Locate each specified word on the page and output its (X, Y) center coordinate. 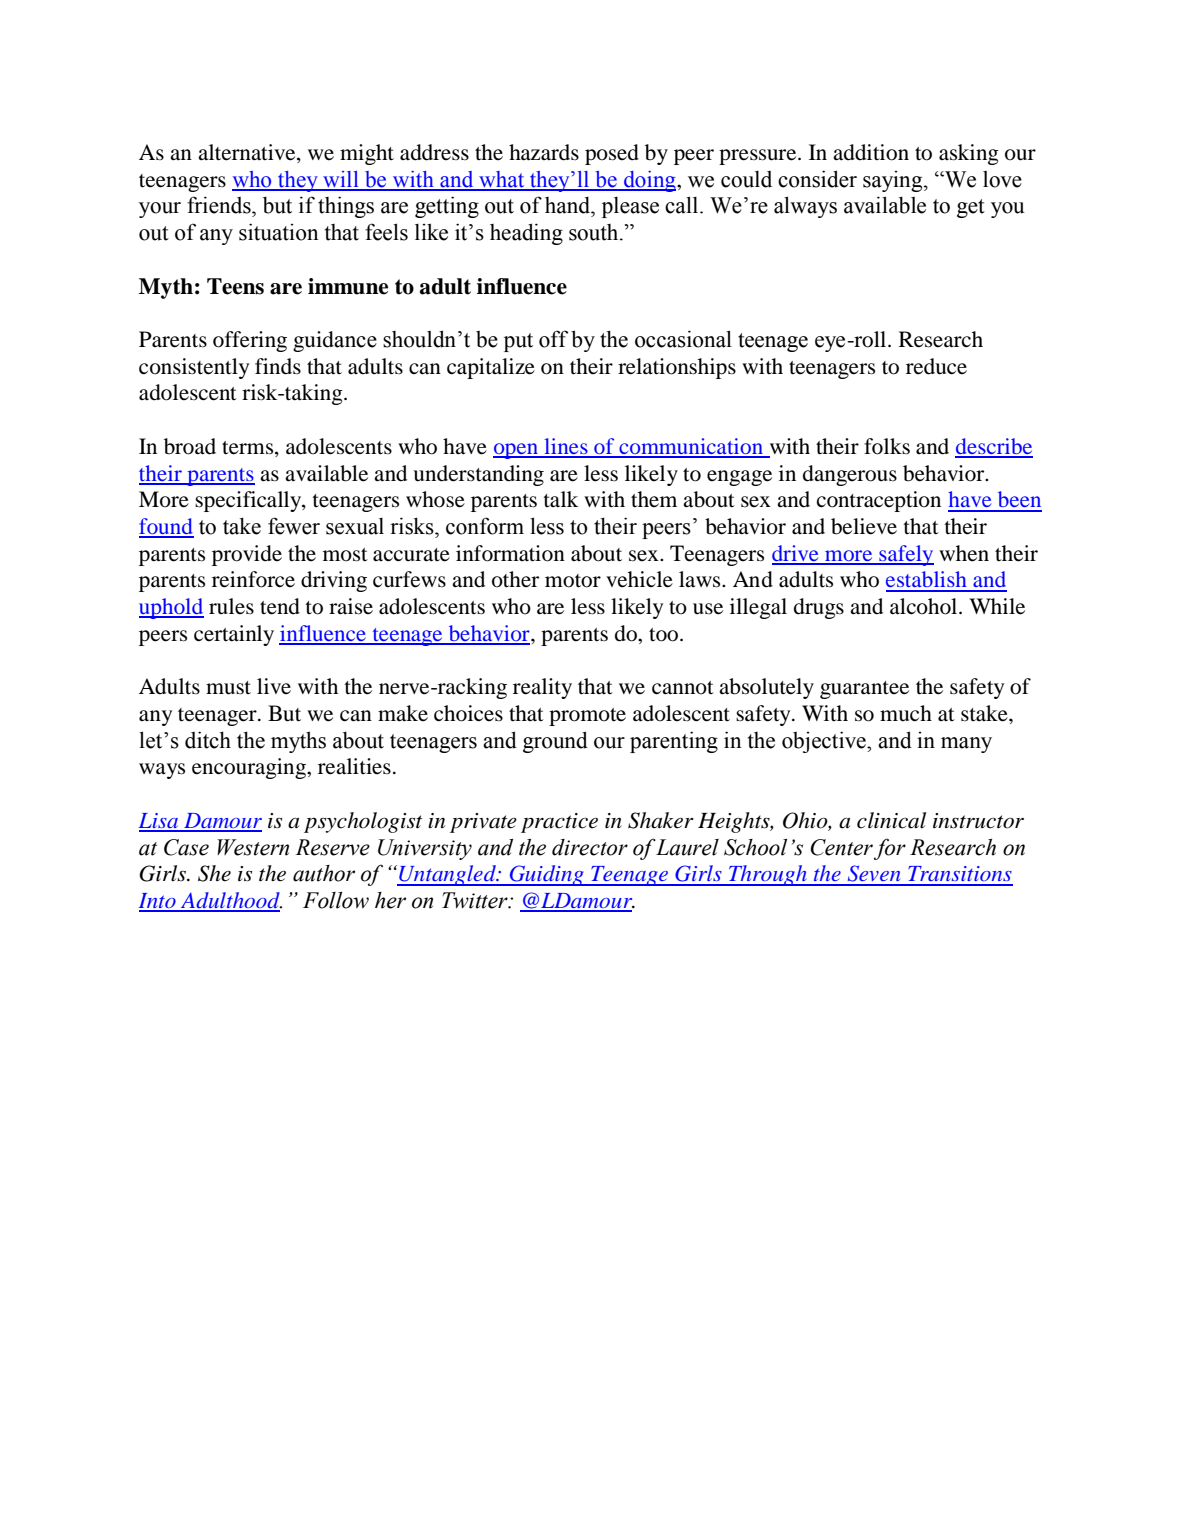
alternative (248, 153)
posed (612, 154)
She (214, 873)
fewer (294, 526)
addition (871, 152)
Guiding (546, 875)
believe (864, 526)
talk (561, 499)
